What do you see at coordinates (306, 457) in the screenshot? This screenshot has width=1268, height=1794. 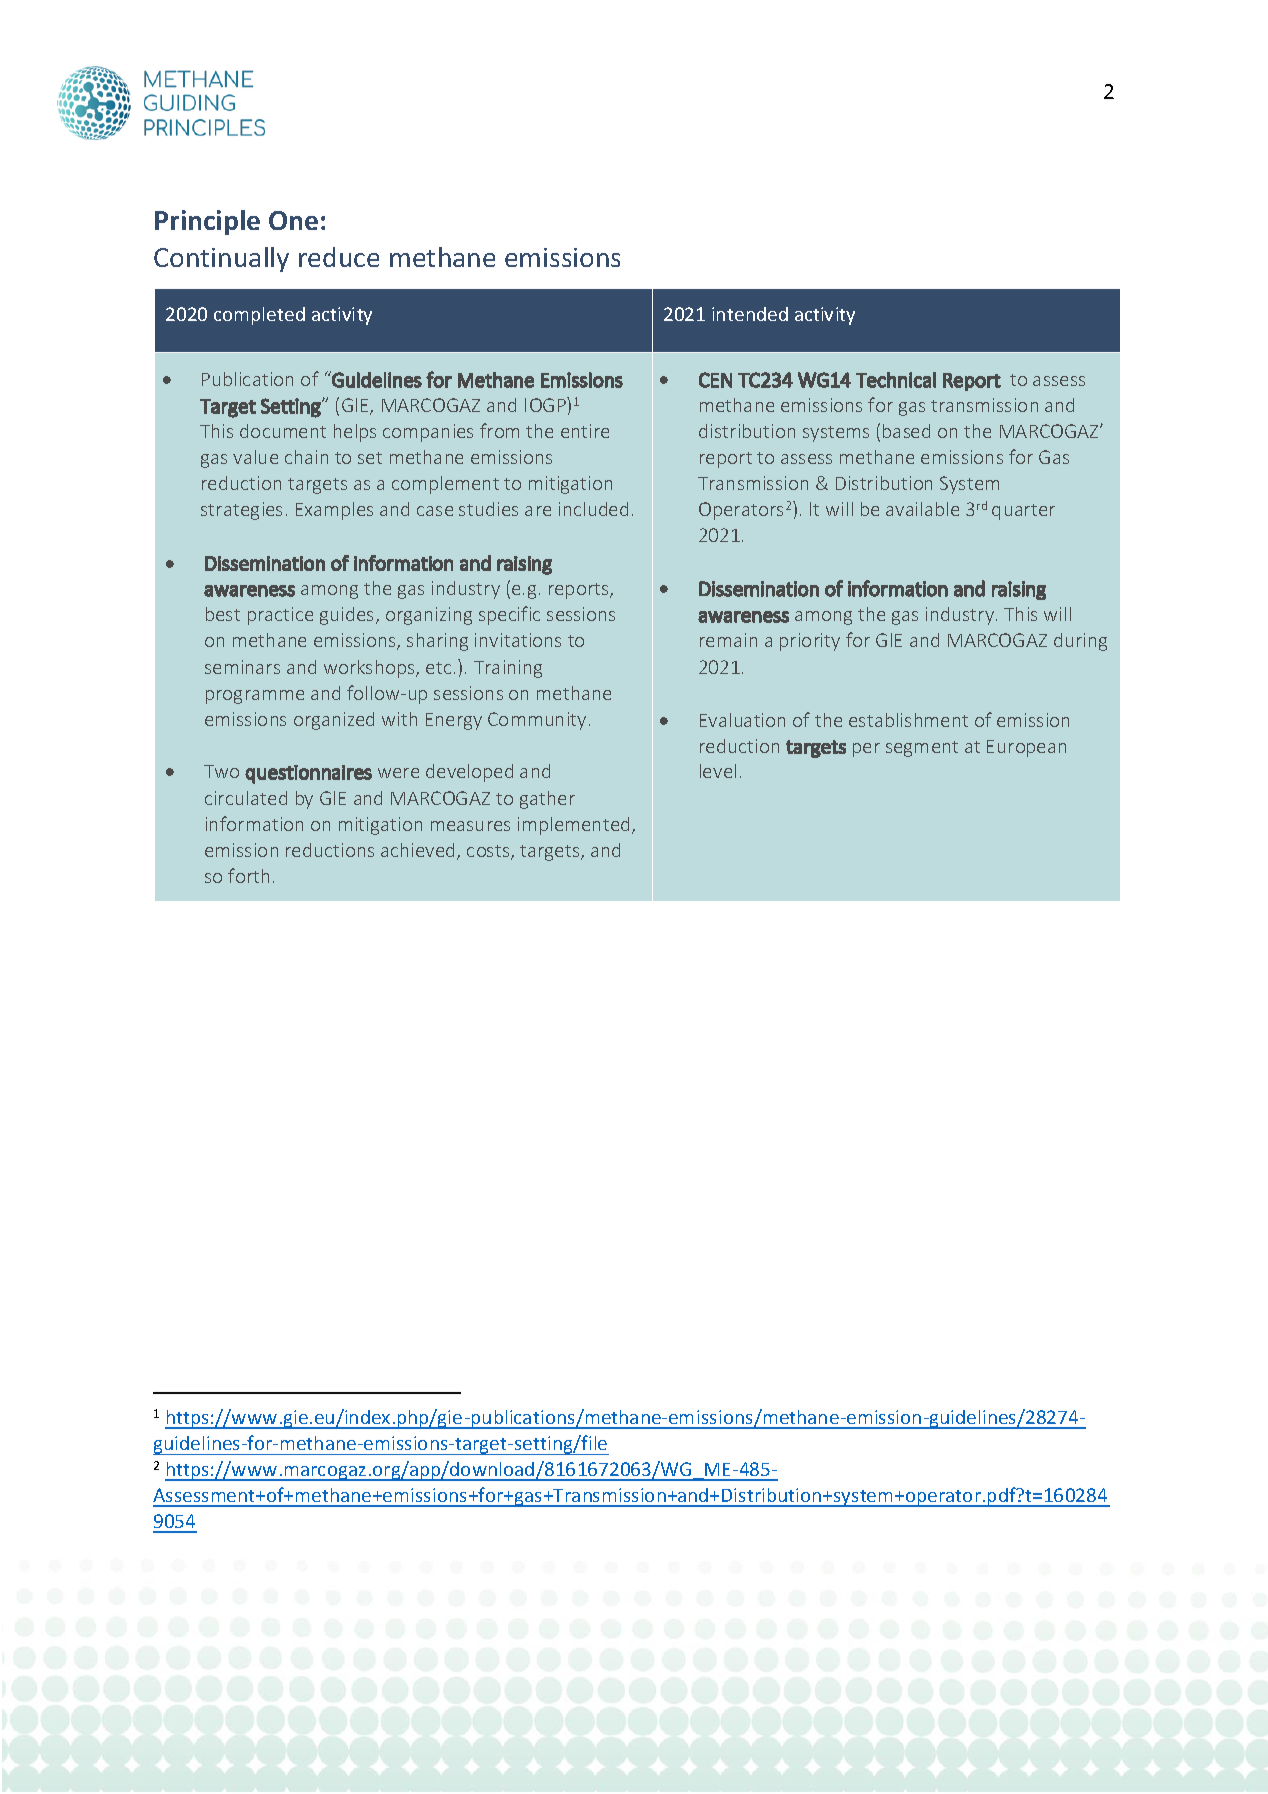 I see `chain` at bounding box center [306, 457].
